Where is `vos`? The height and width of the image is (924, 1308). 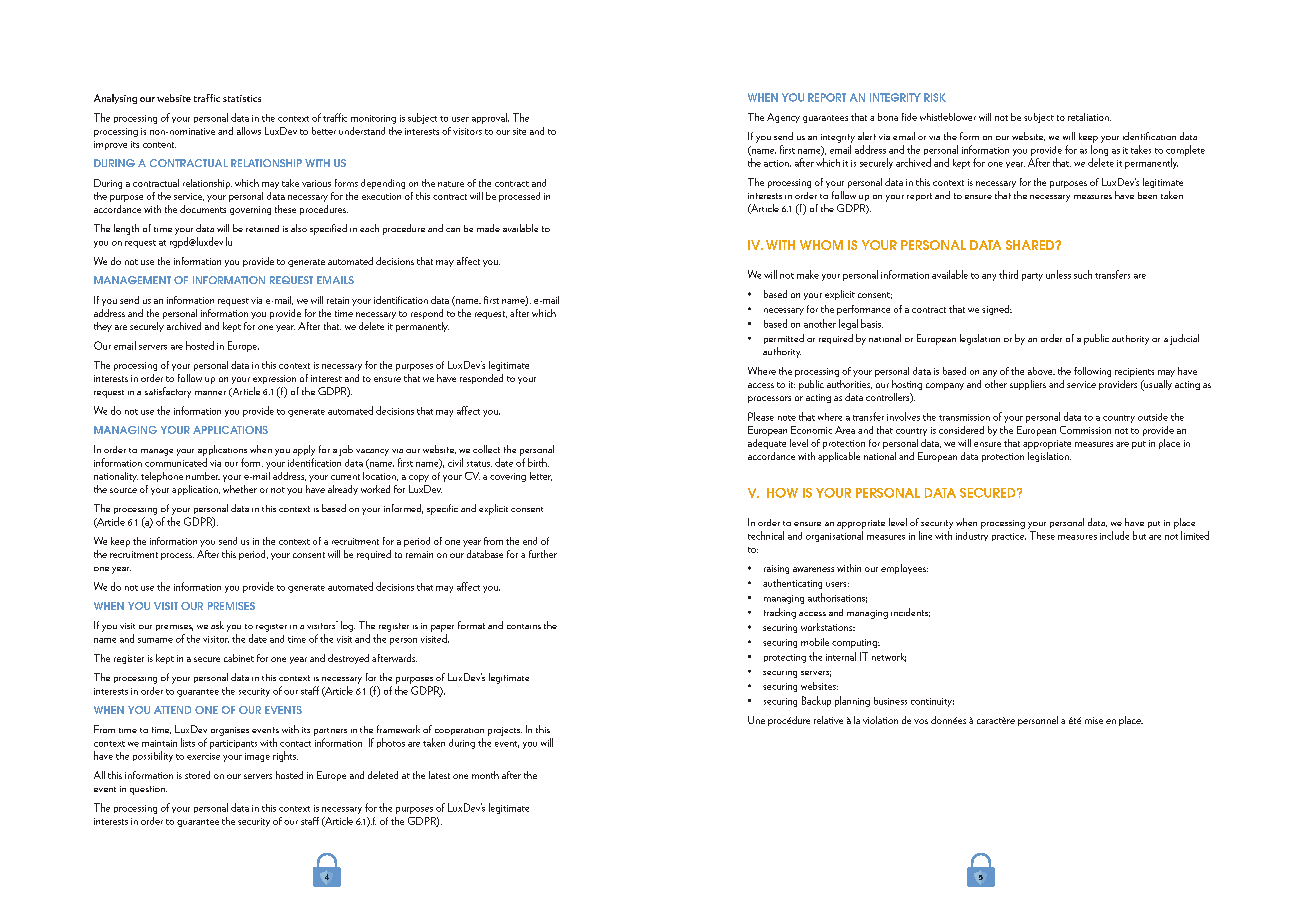
vos is located at coordinates (921, 721).
